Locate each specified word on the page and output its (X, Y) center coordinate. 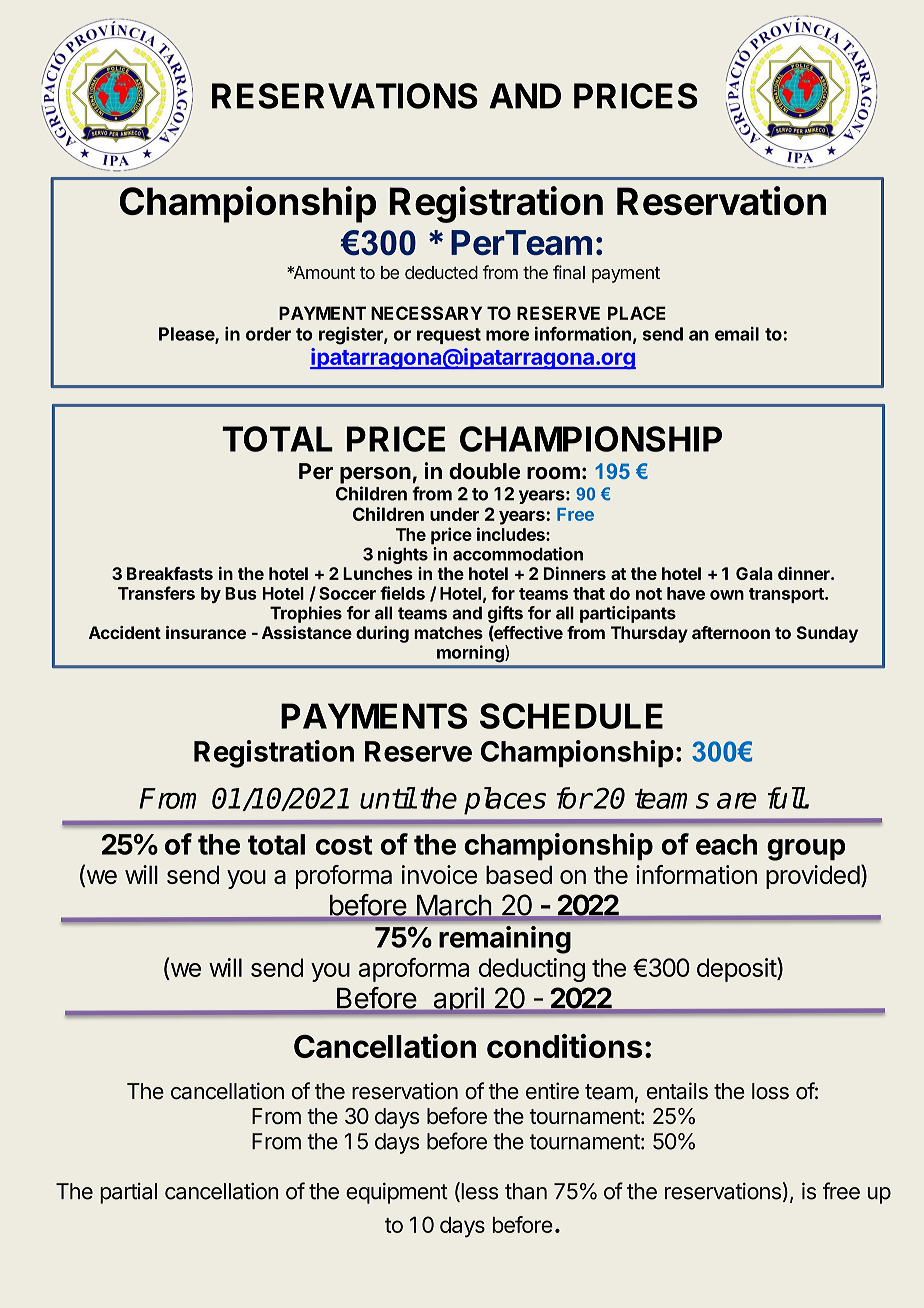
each (726, 844)
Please (187, 335)
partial (128, 1193)
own (727, 595)
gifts (505, 614)
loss (770, 1091)
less (478, 1192)
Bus (241, 593)
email (737, 334)
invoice (439, 874)
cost (344, 845)
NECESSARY (426, 313)
